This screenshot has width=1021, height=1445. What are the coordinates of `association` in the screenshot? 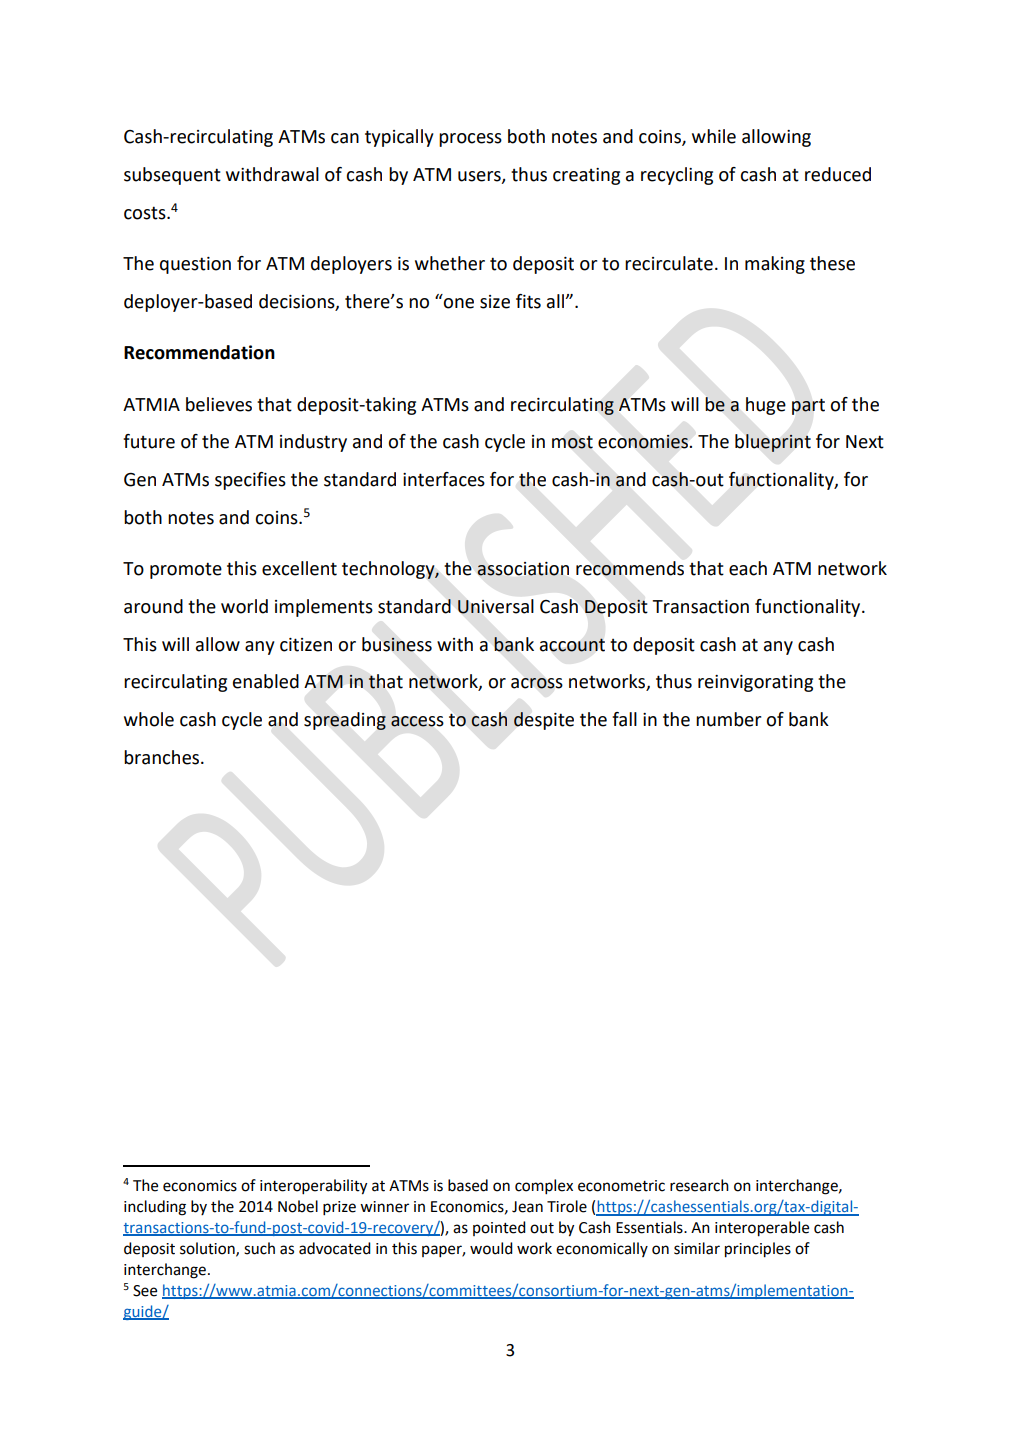 It's located at (523, 569).
